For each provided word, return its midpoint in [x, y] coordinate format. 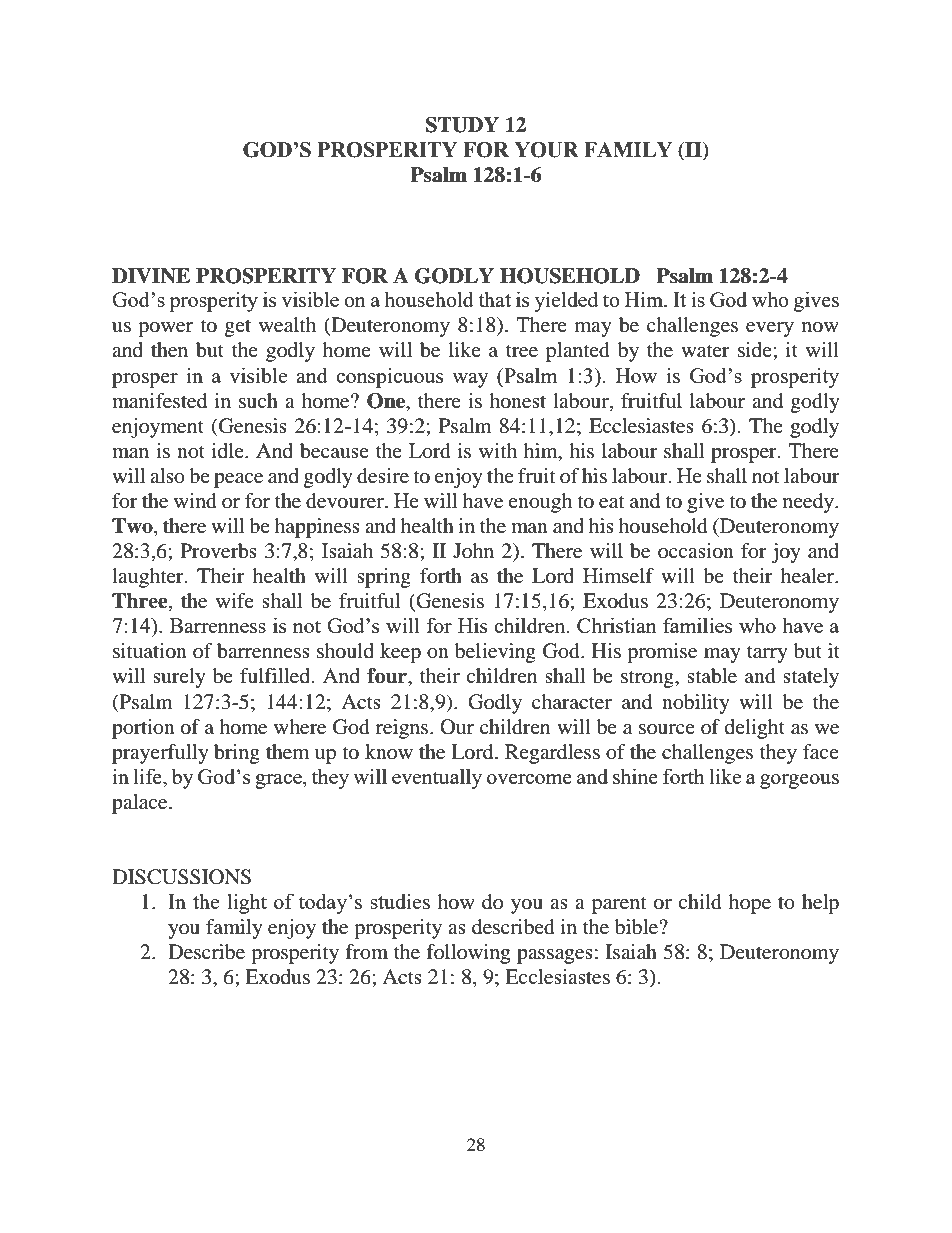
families [697, 625]
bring [237, 754]
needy [810, 503]
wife [235, 600]
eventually [437, 778]
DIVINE [151, 276]
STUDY [462, 125]
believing [495, 653]
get [238, 328]
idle [229, 450]
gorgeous [799, 781]
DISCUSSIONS [181, 877]
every [770, 329]
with [498, 450]
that [494, 299]
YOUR [546, 150]
